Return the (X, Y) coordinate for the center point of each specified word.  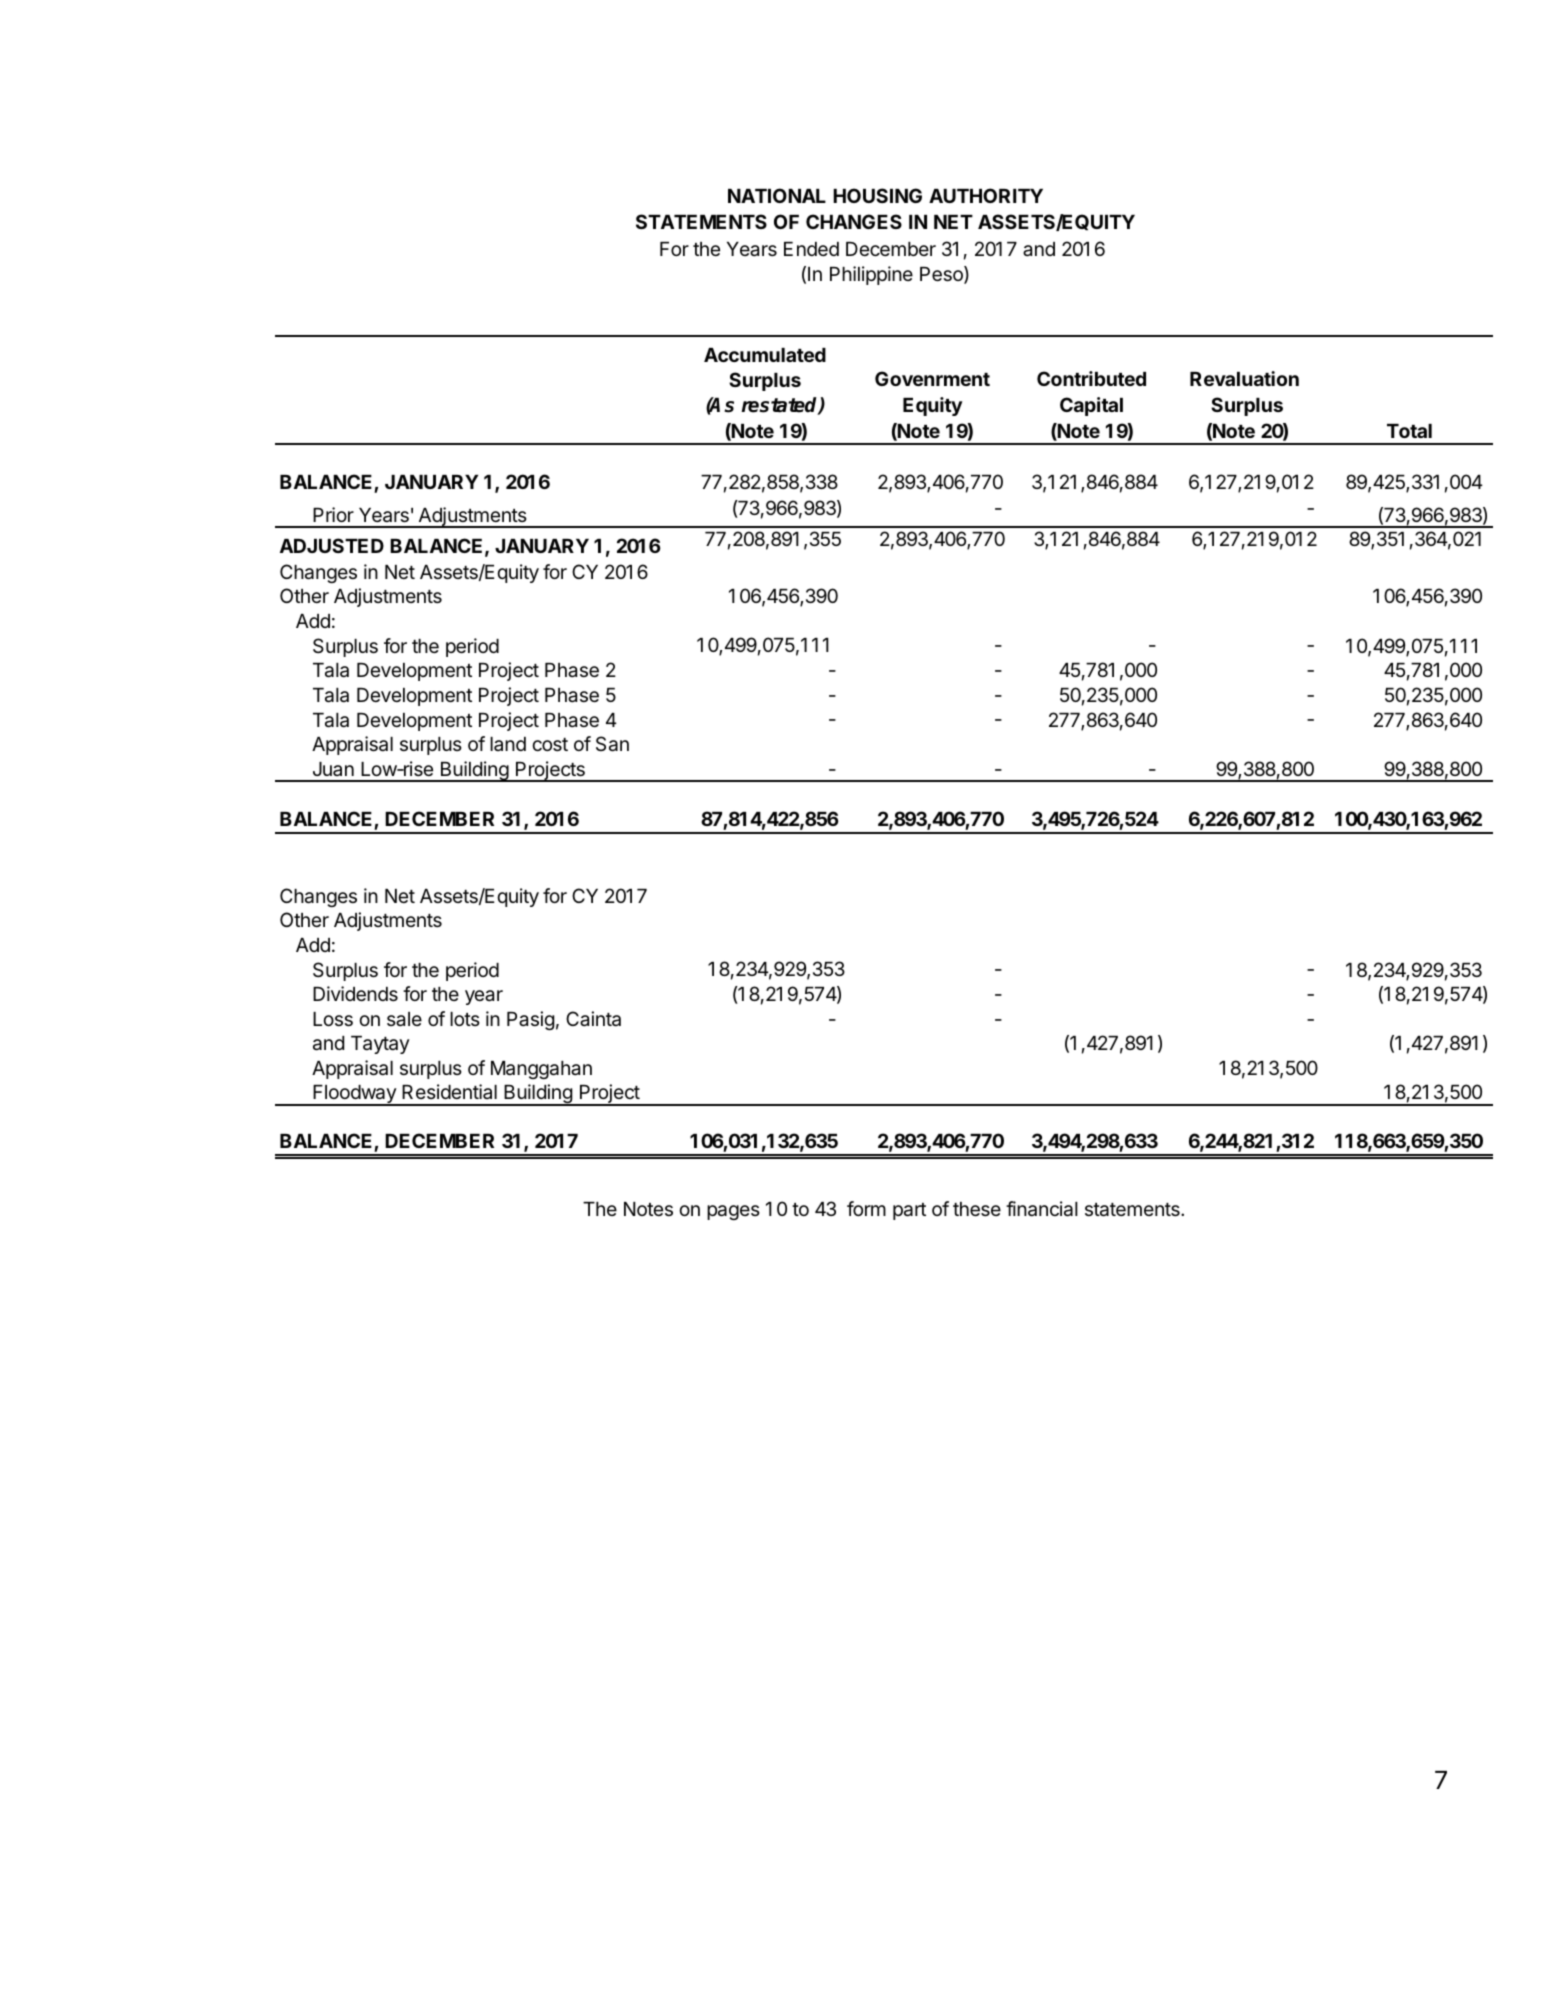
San (612, 744)
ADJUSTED (332, 545)
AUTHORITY (986, 195)
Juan (333, 769)
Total (1409, 431)
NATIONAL (777, 195)
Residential (449, 1091)
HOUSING (877, 195)
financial (1042, 1209)
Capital (1091, 406)
